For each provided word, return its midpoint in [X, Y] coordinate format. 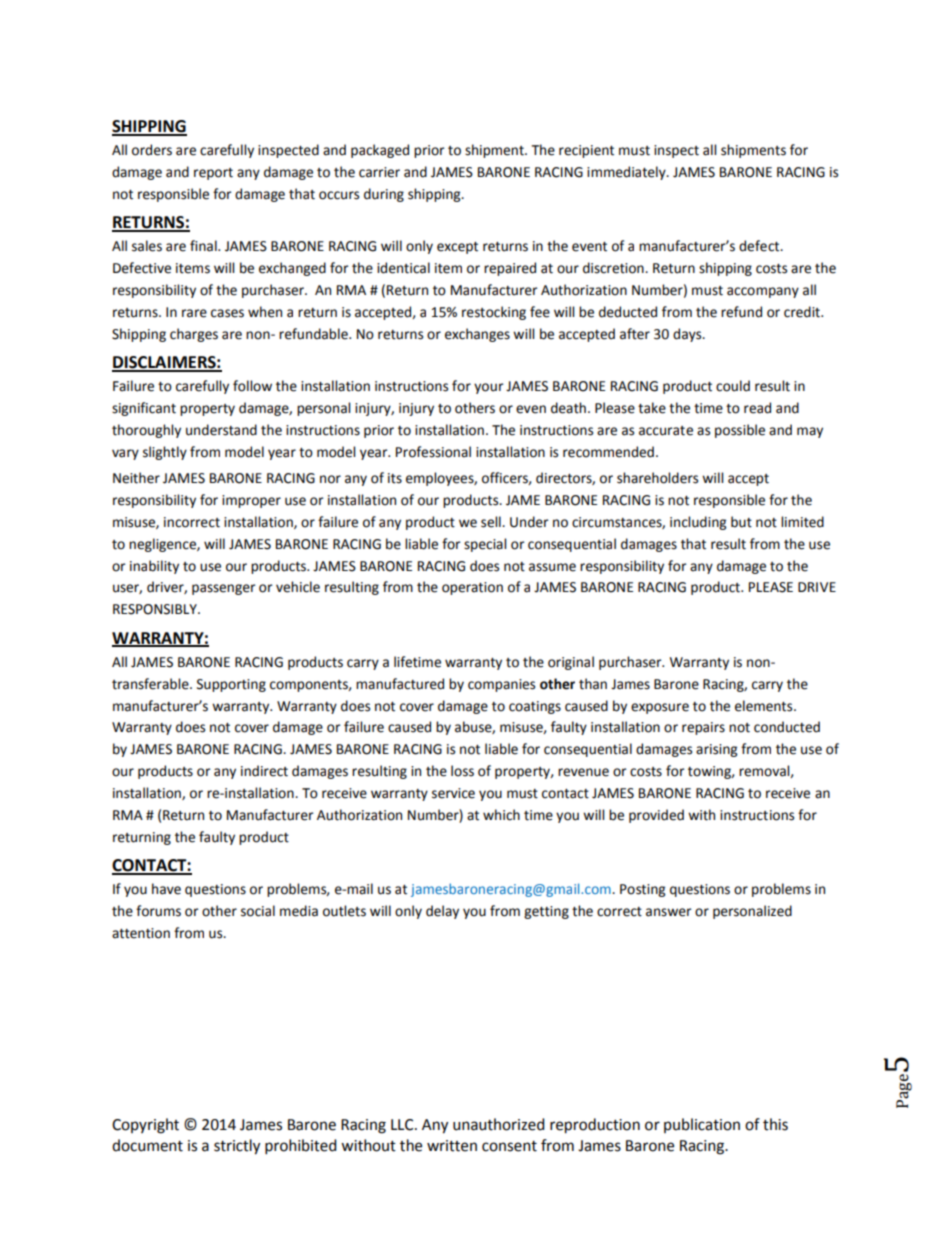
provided [656, 816]
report [213, 174]
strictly [237, 1147]
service [453, 793]
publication [702, 1125]
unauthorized [499, 1124]
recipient [586, 151]
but [741, 522]
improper [251, 501]
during [384, 195]
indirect [264, 771]
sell [492, 522]
